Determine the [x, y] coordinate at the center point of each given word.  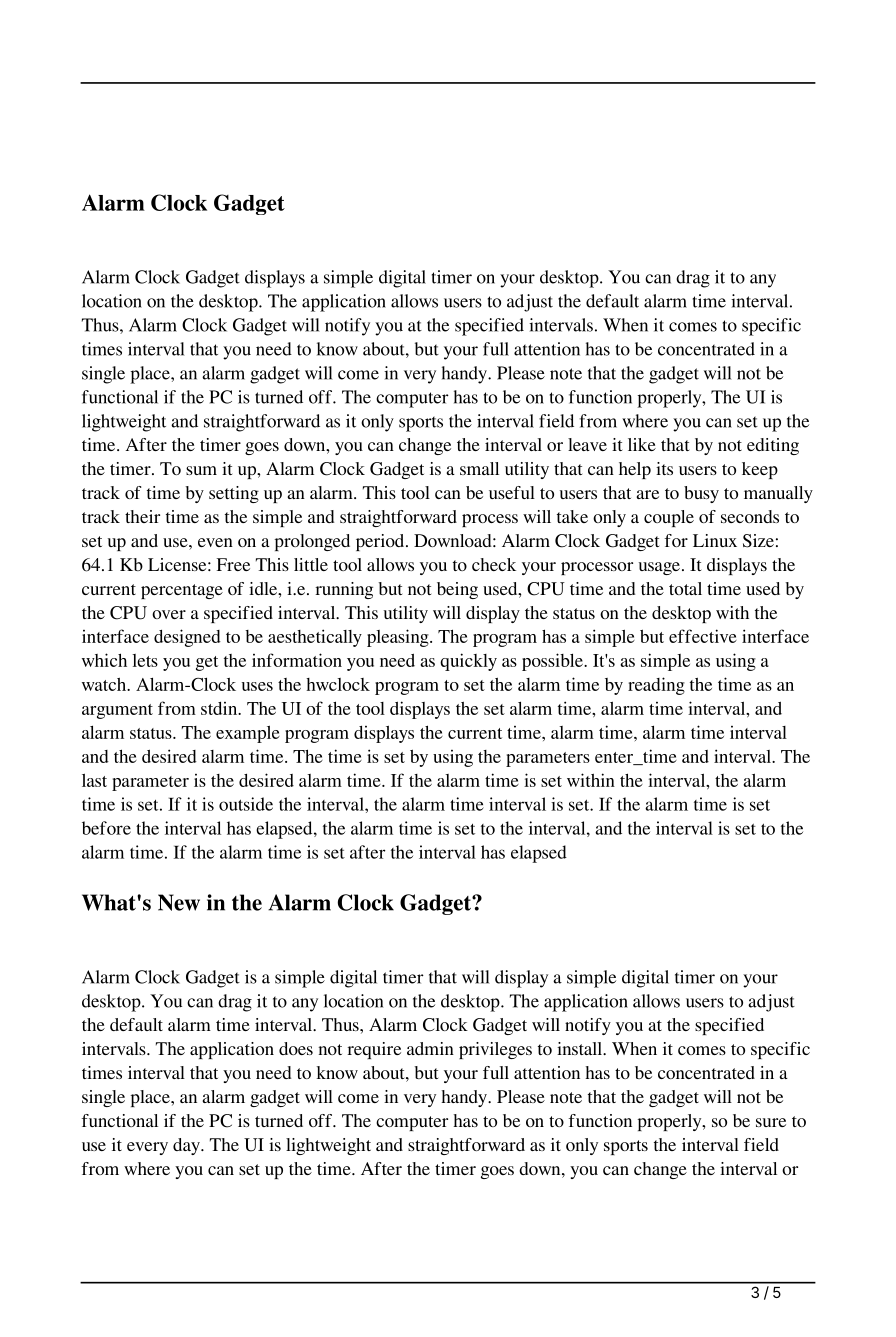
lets [145, 660]
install [581, 1048]
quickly [468, 662]
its [664, 468]
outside [246, 804]
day [187, 1146]
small [479, 468]
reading [656, 686]
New [179, 902]
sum [201, 470]
